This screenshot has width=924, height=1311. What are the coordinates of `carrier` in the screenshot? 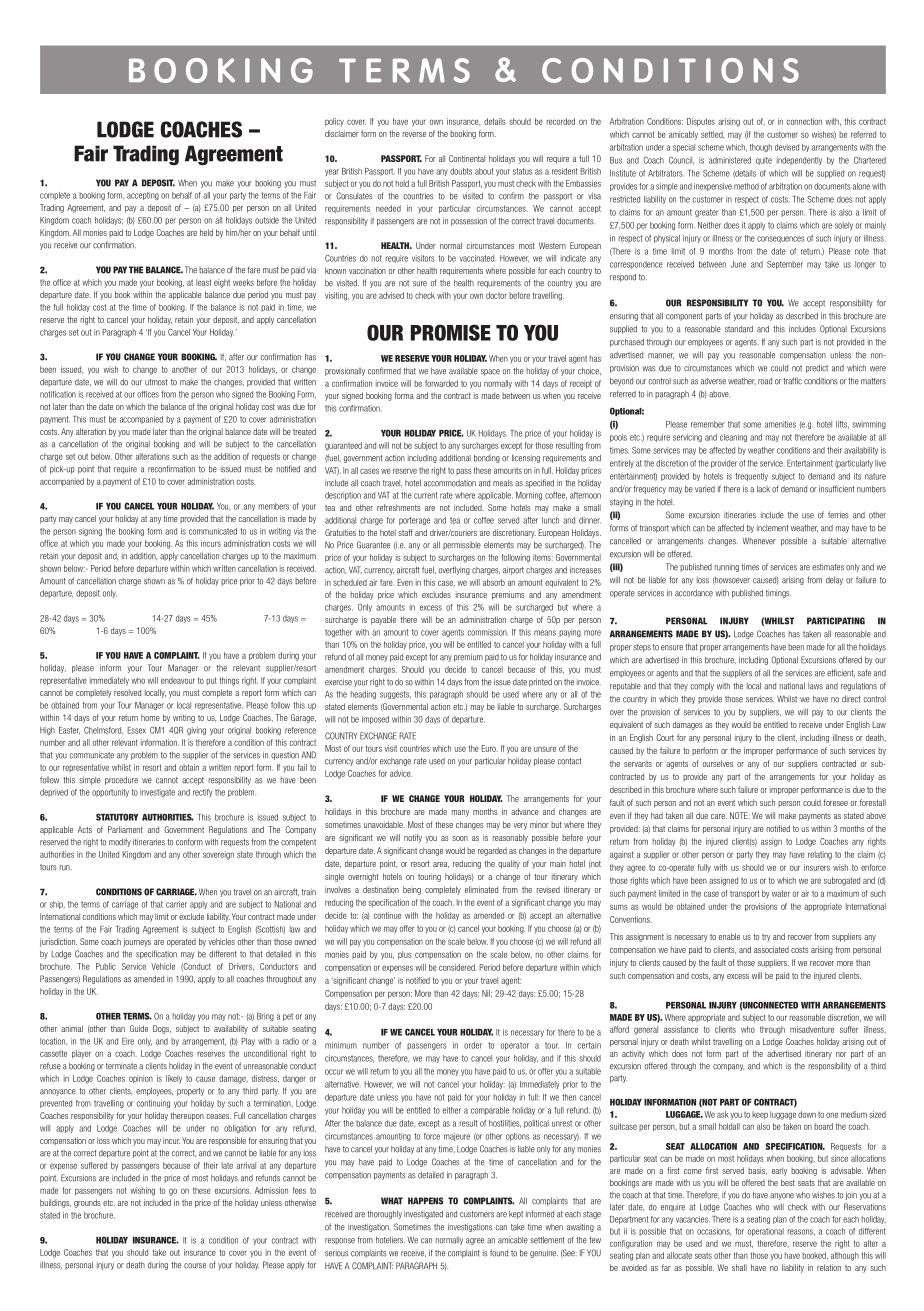 It's located at (176, 904).
